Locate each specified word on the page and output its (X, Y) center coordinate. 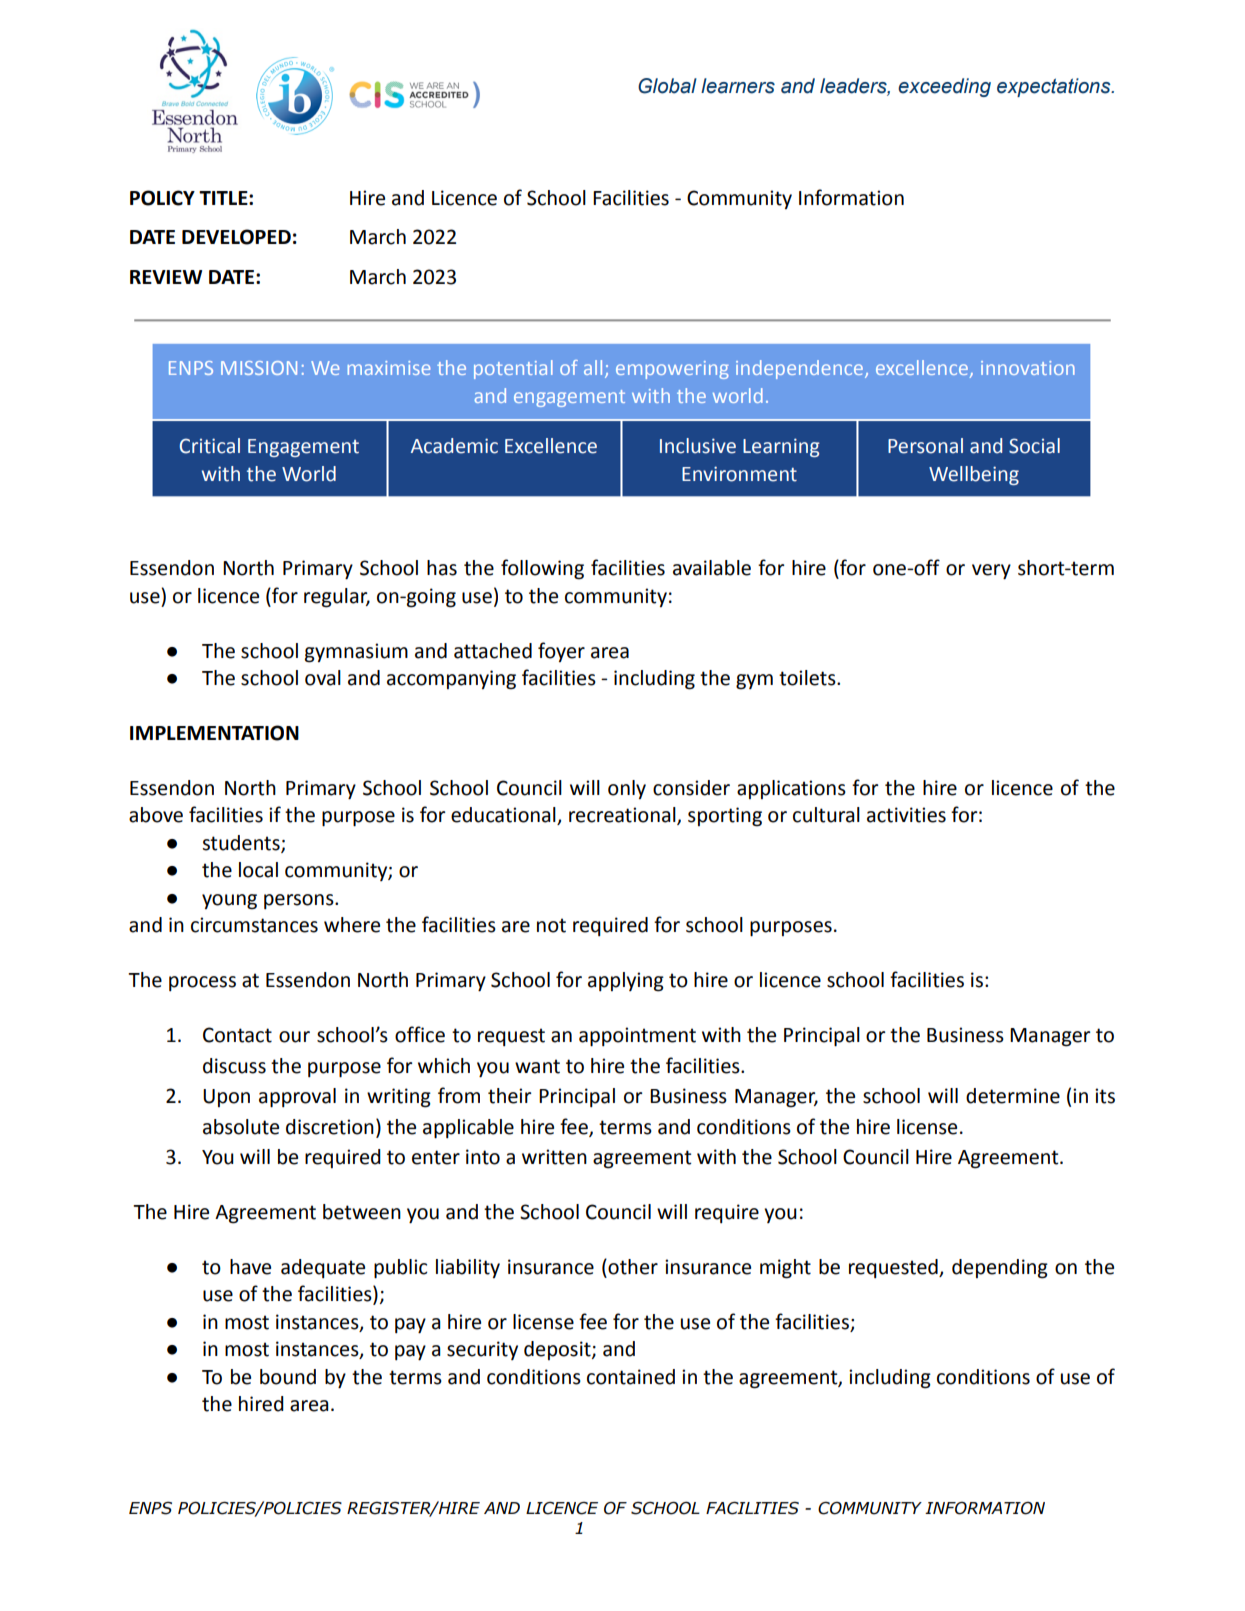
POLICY (162, 198)
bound (288, 1377)
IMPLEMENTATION (214, 733)
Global (667, 86)
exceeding (944, 87)
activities (906, 815)
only (627, 789)
